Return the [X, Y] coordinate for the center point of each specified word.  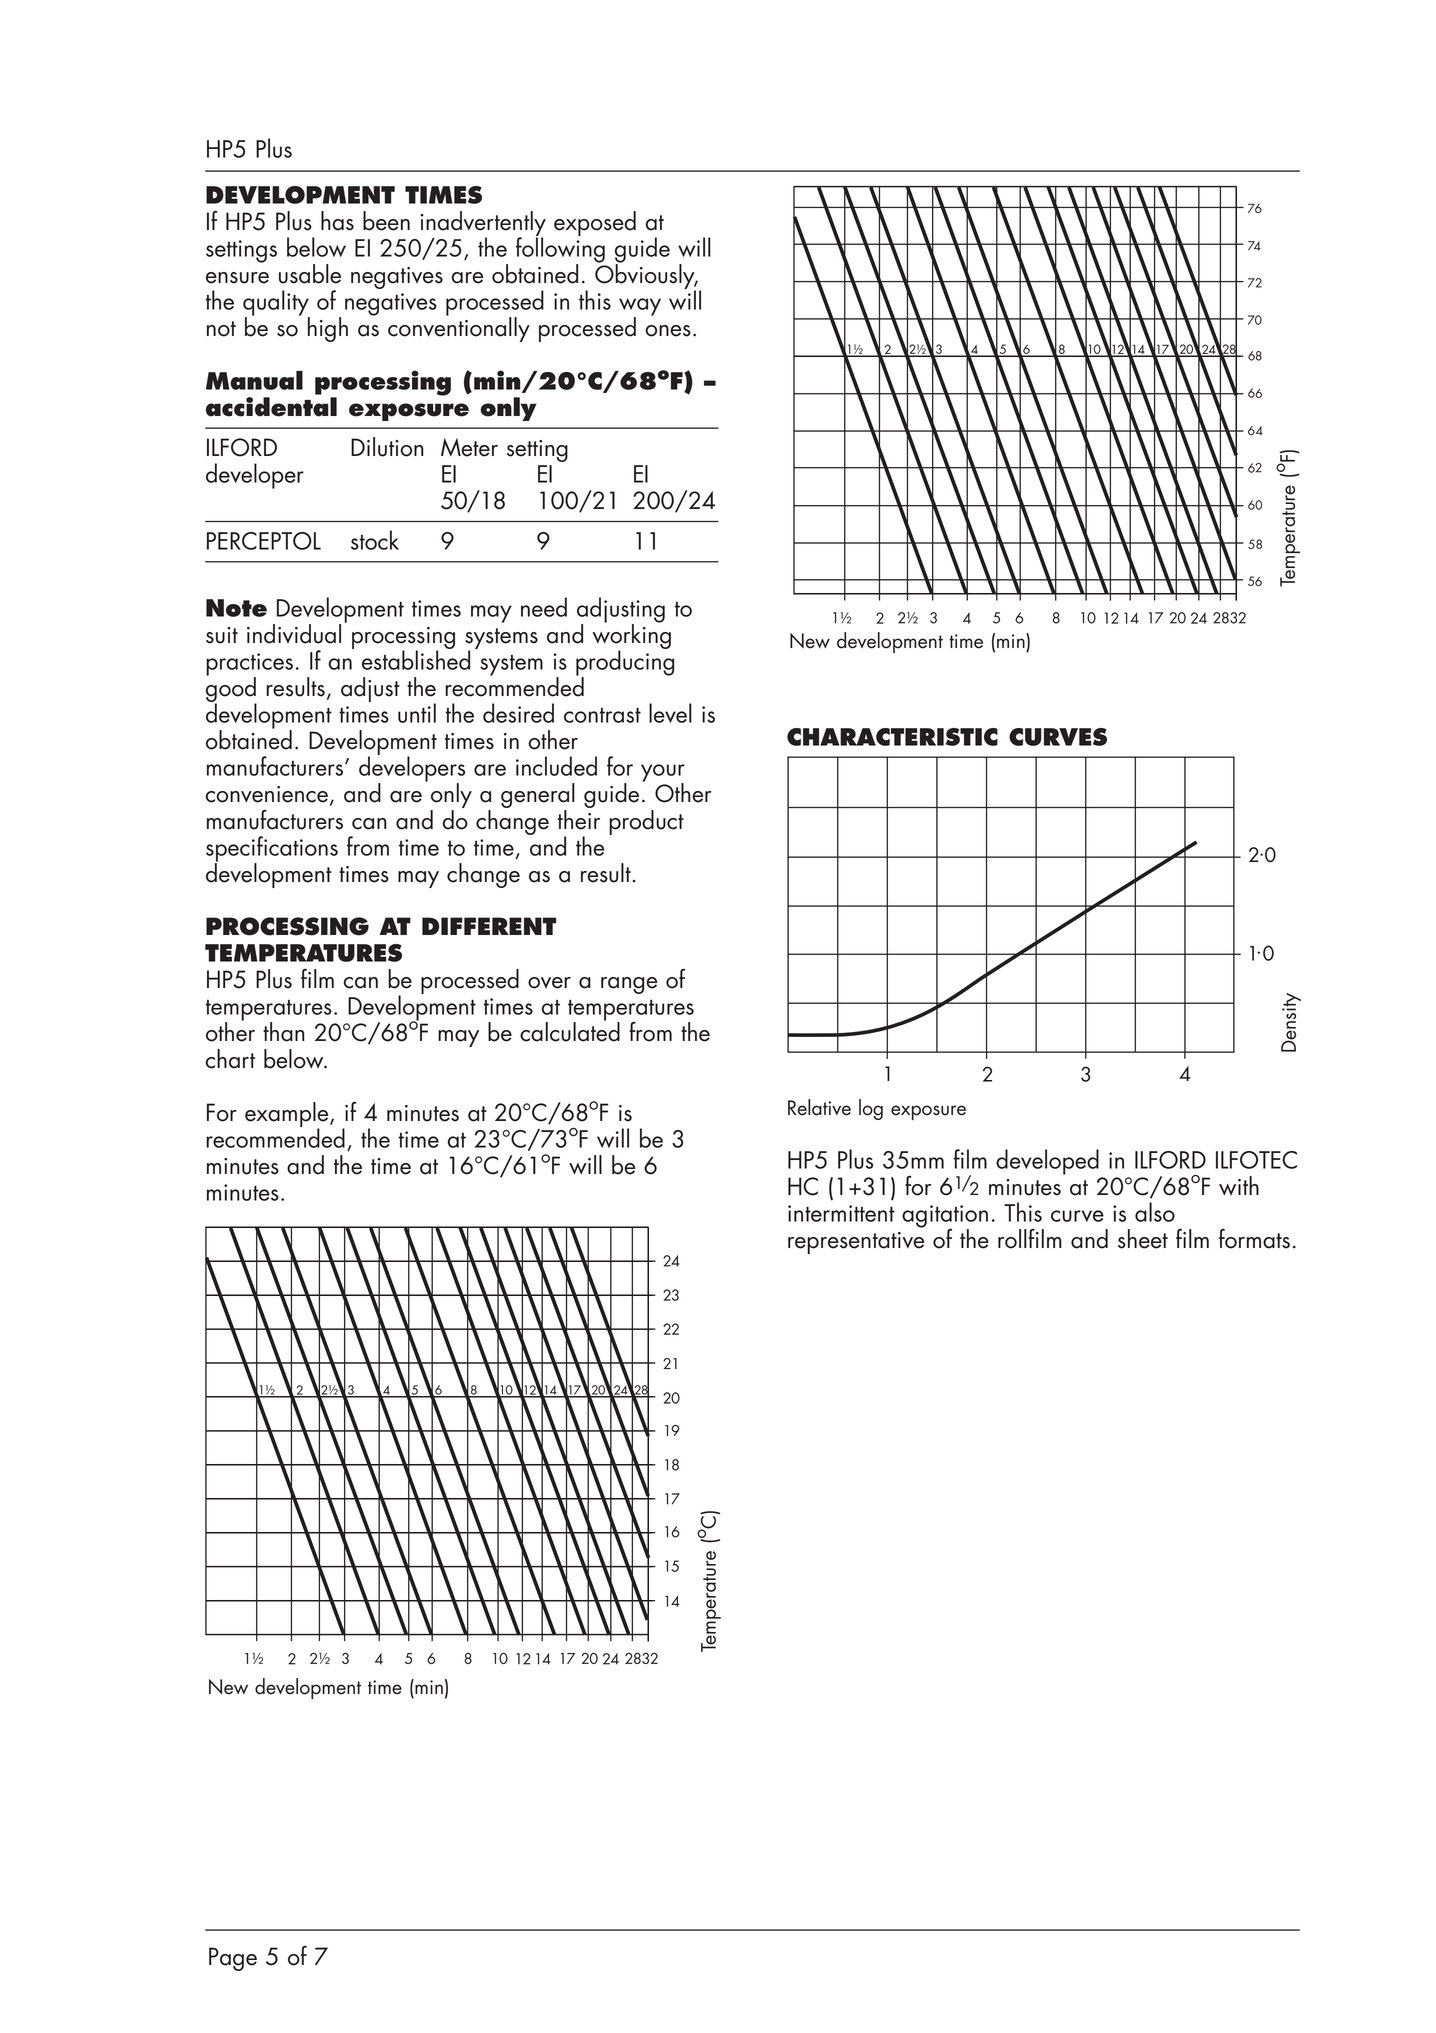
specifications [272, 850]
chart [230, 1059]
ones [668, 331]
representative [856, 1243]
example [288, 1115]
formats [1254, 1239]
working [631, 636]
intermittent [841, 1213]
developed [1047, 1162]
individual [294, 634]
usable [310, 274]
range [629, 985]
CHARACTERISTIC [892, 737]
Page [233, 1959]
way [640, 308]
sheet [1143, 1239]
